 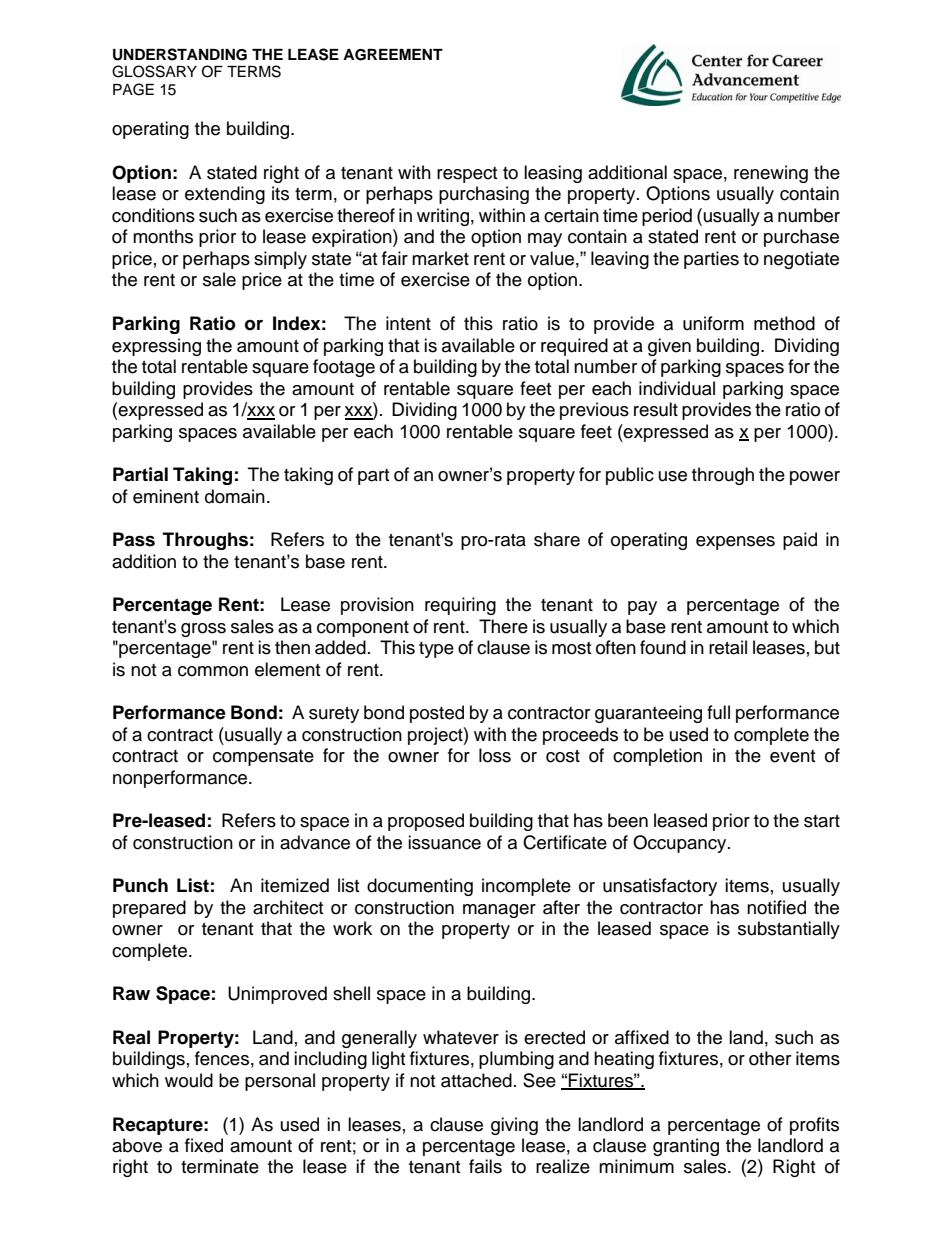 I want to click on would, so click(x=189, y=1080).
